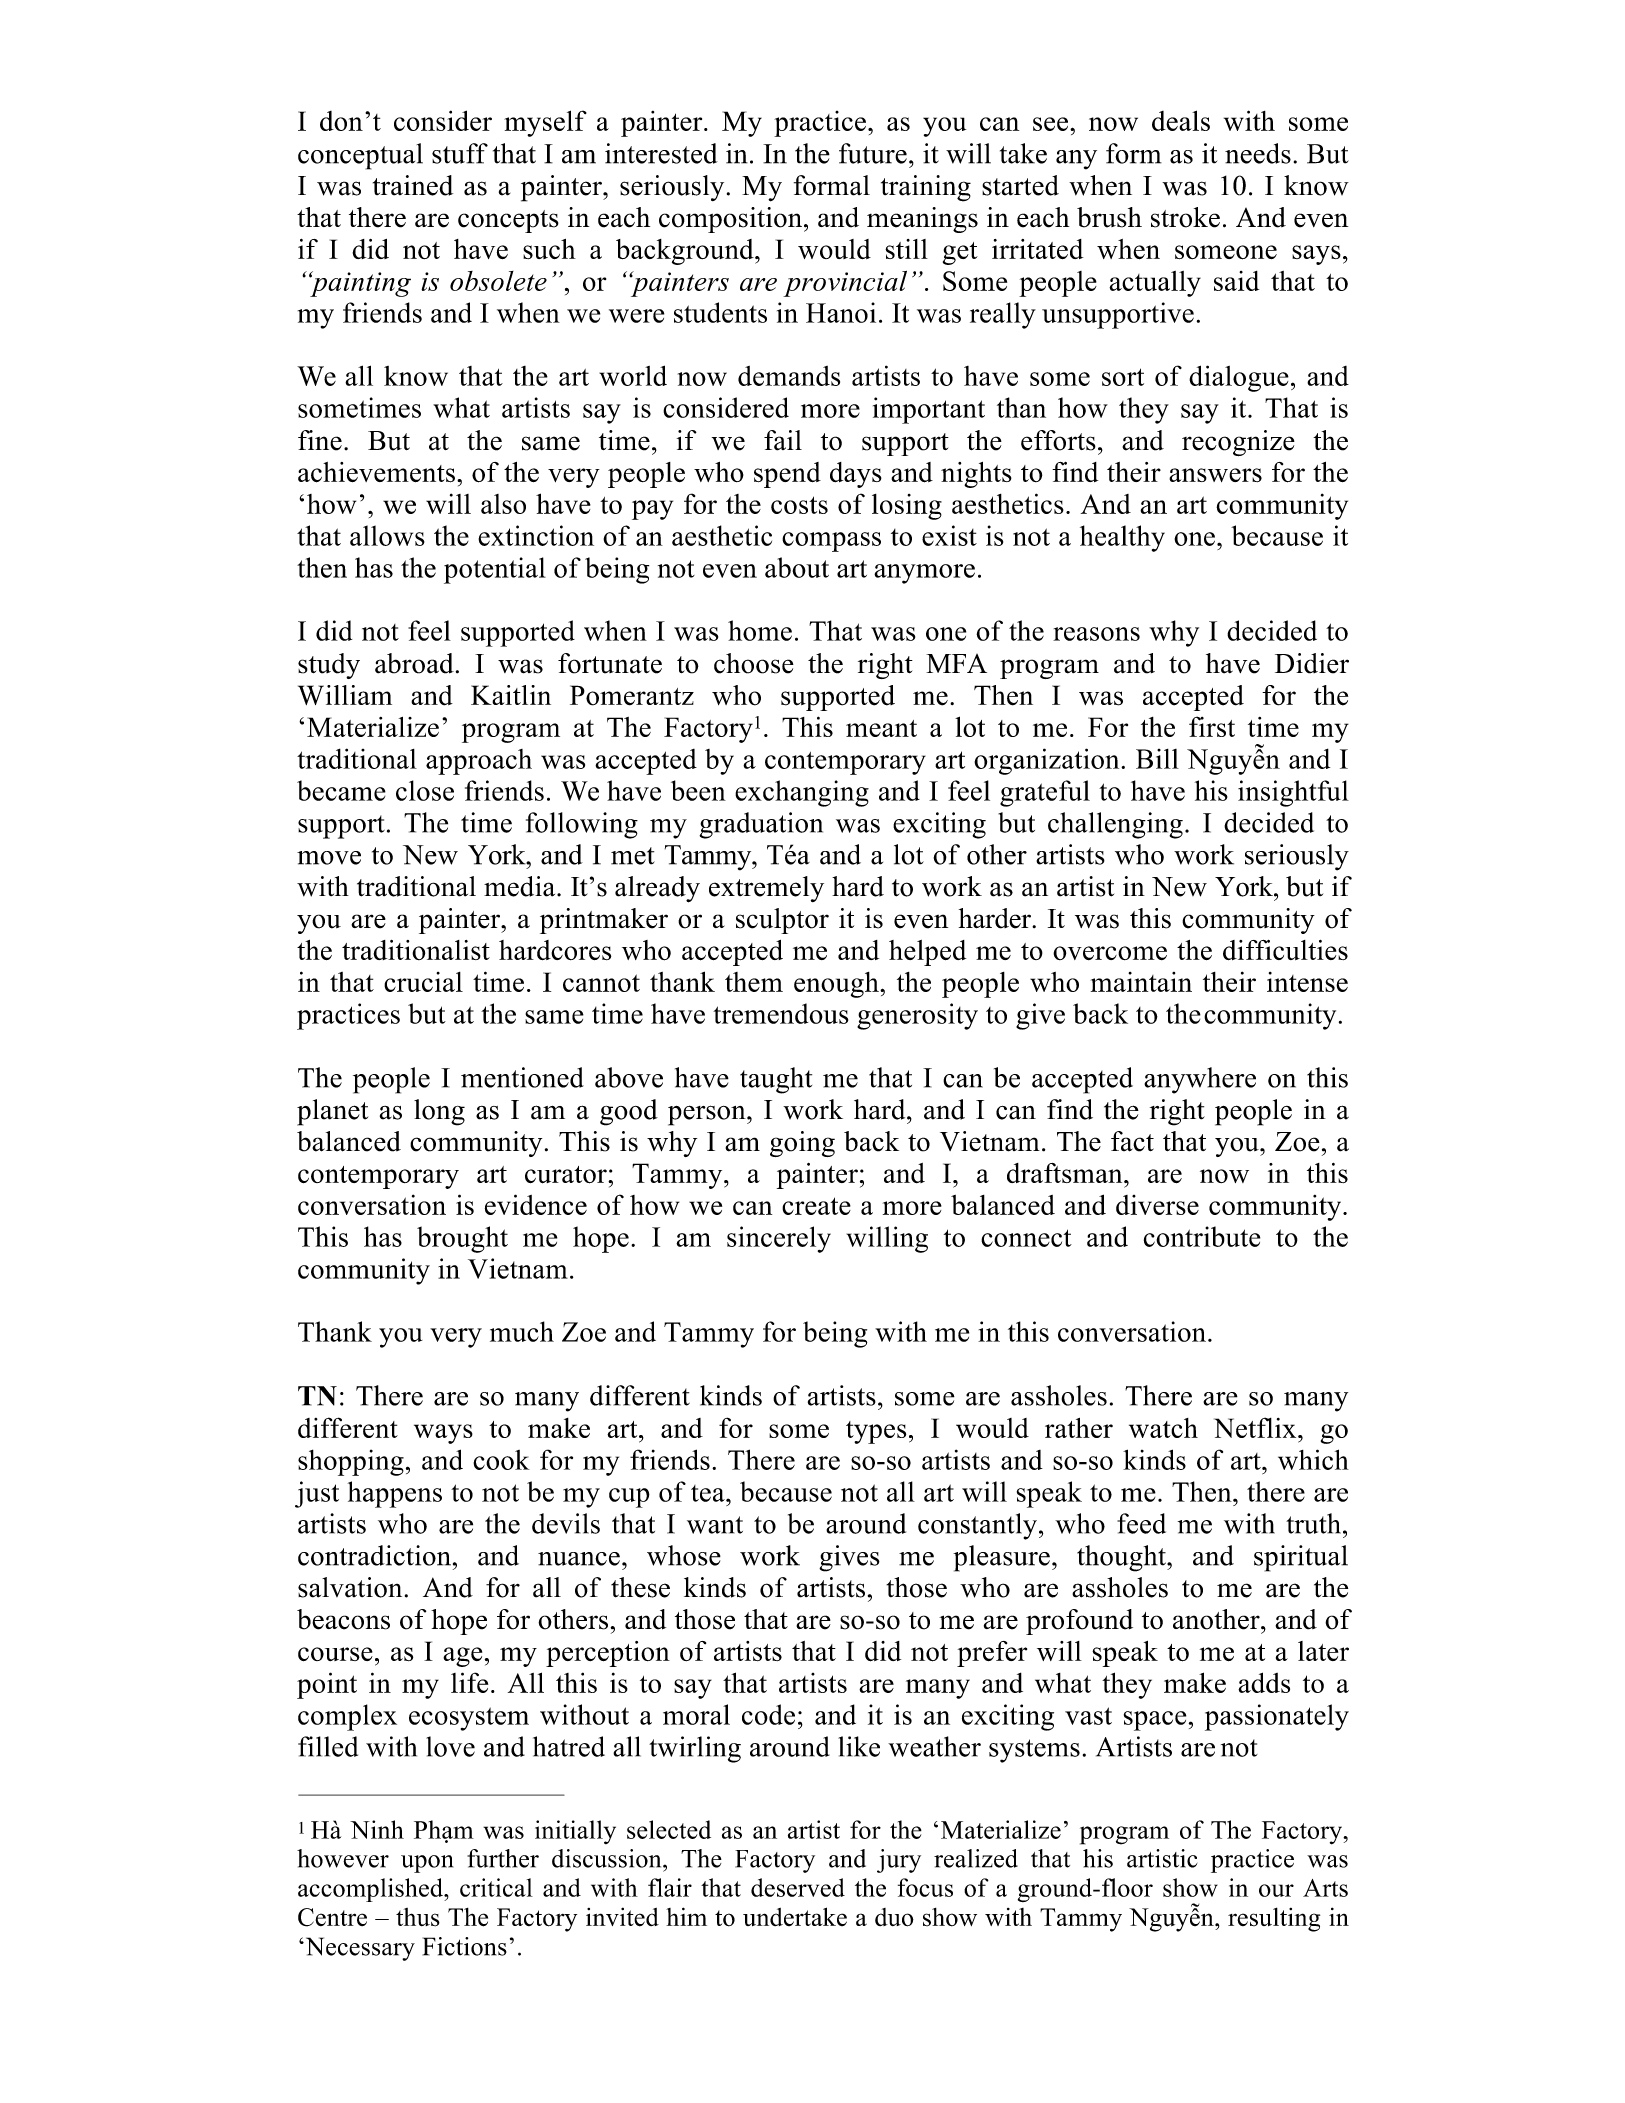 The width and height of the page is (1625, 2103). I want to click on future, so click(873, 153).
